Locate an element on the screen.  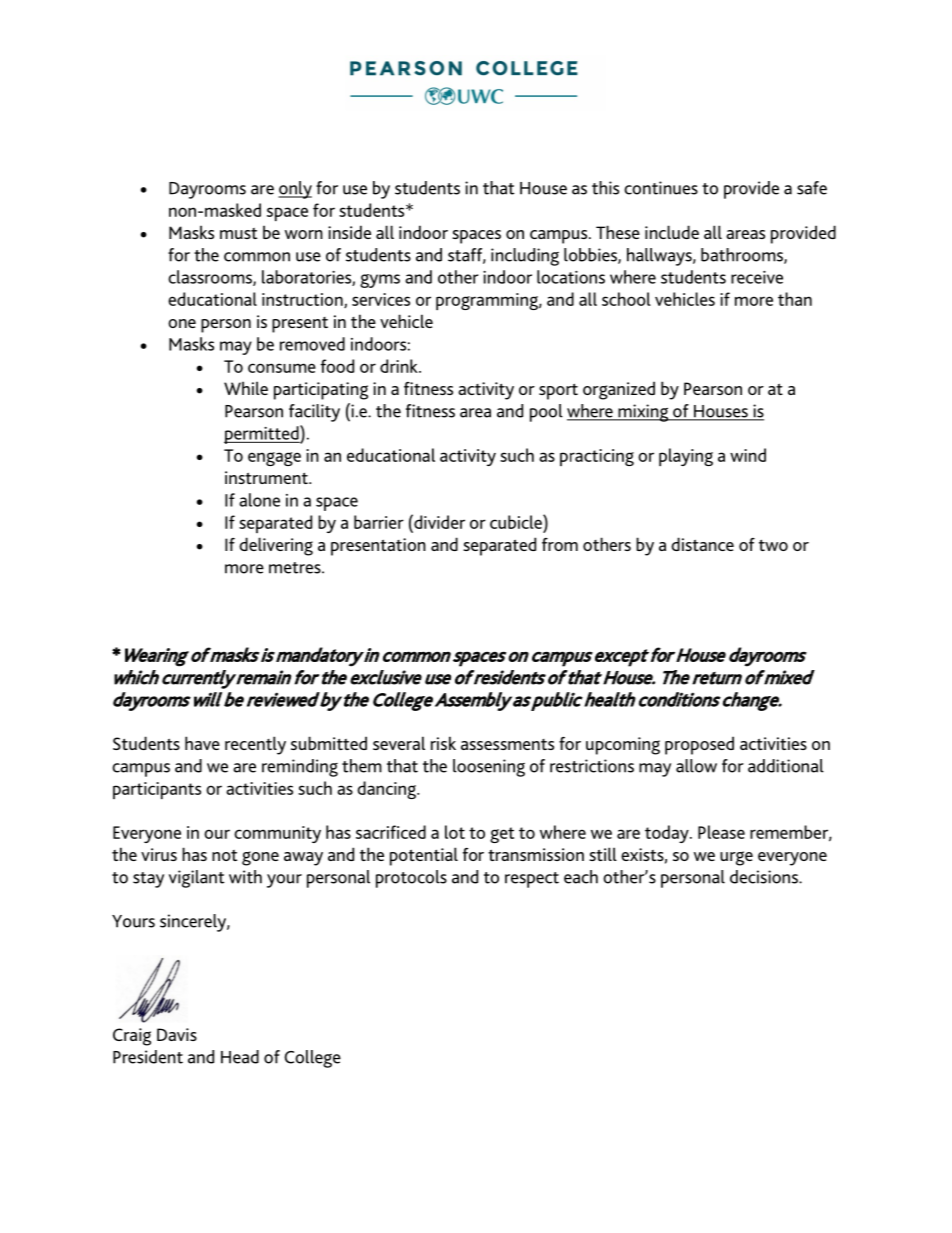
pool is located at coordinates (546, 413).
